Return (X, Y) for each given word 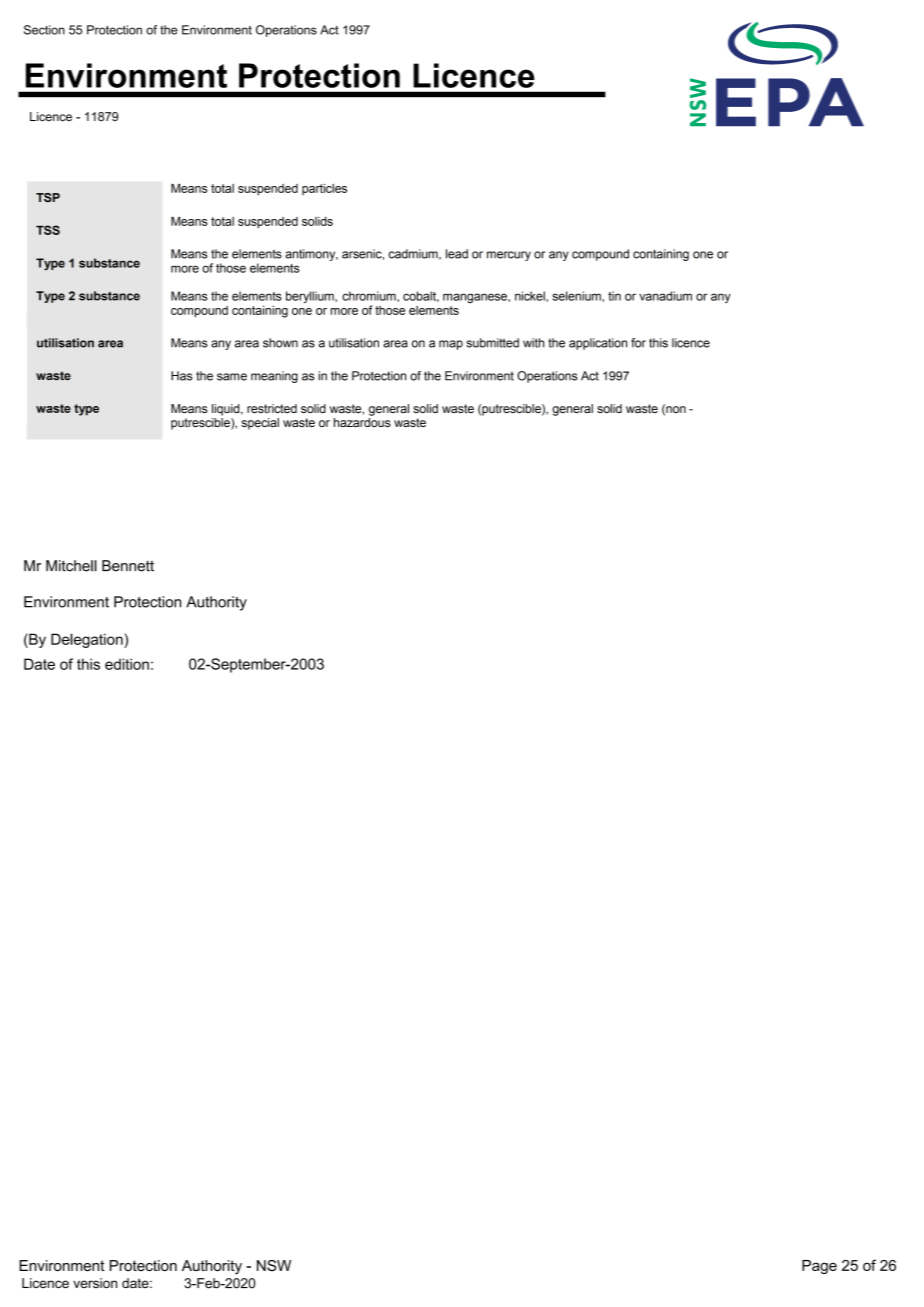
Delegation (88, 640)
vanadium (665, 296)
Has (182, 376)
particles (324, 189)
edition (127, 664)
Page (819, 1267)
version (95, 1283)
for (638, 343)
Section (44, 30)
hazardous (362, 422)
